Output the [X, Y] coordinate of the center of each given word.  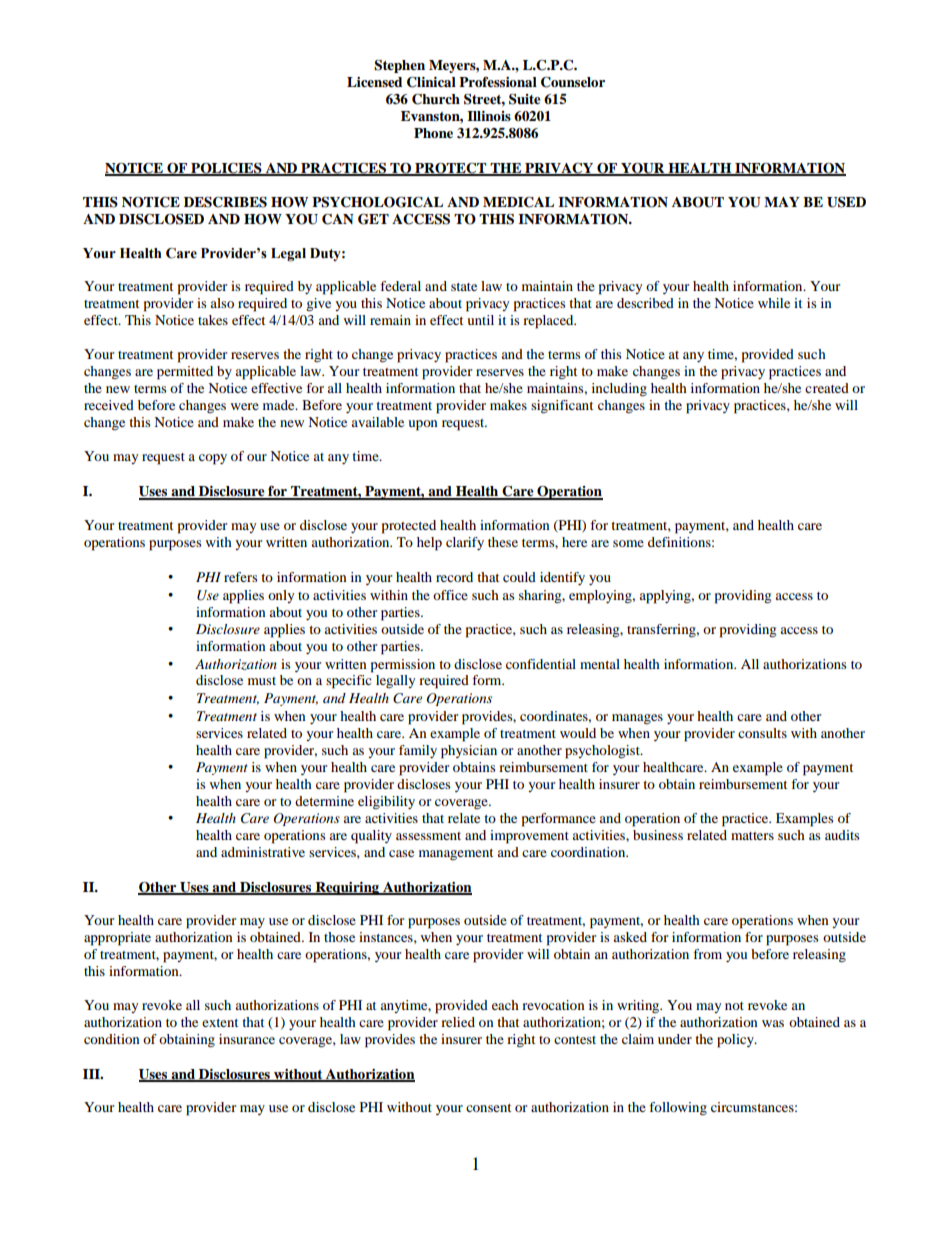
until [480, 320]
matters [752, 836]
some [628, 543]
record [454, 577]
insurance [247, 1039]
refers [241, 577]
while [774, 303]
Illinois [489, 116]
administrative [263, 852]
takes [213, 320]
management [456, 854]
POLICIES [226, 169]
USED [846, 202]
